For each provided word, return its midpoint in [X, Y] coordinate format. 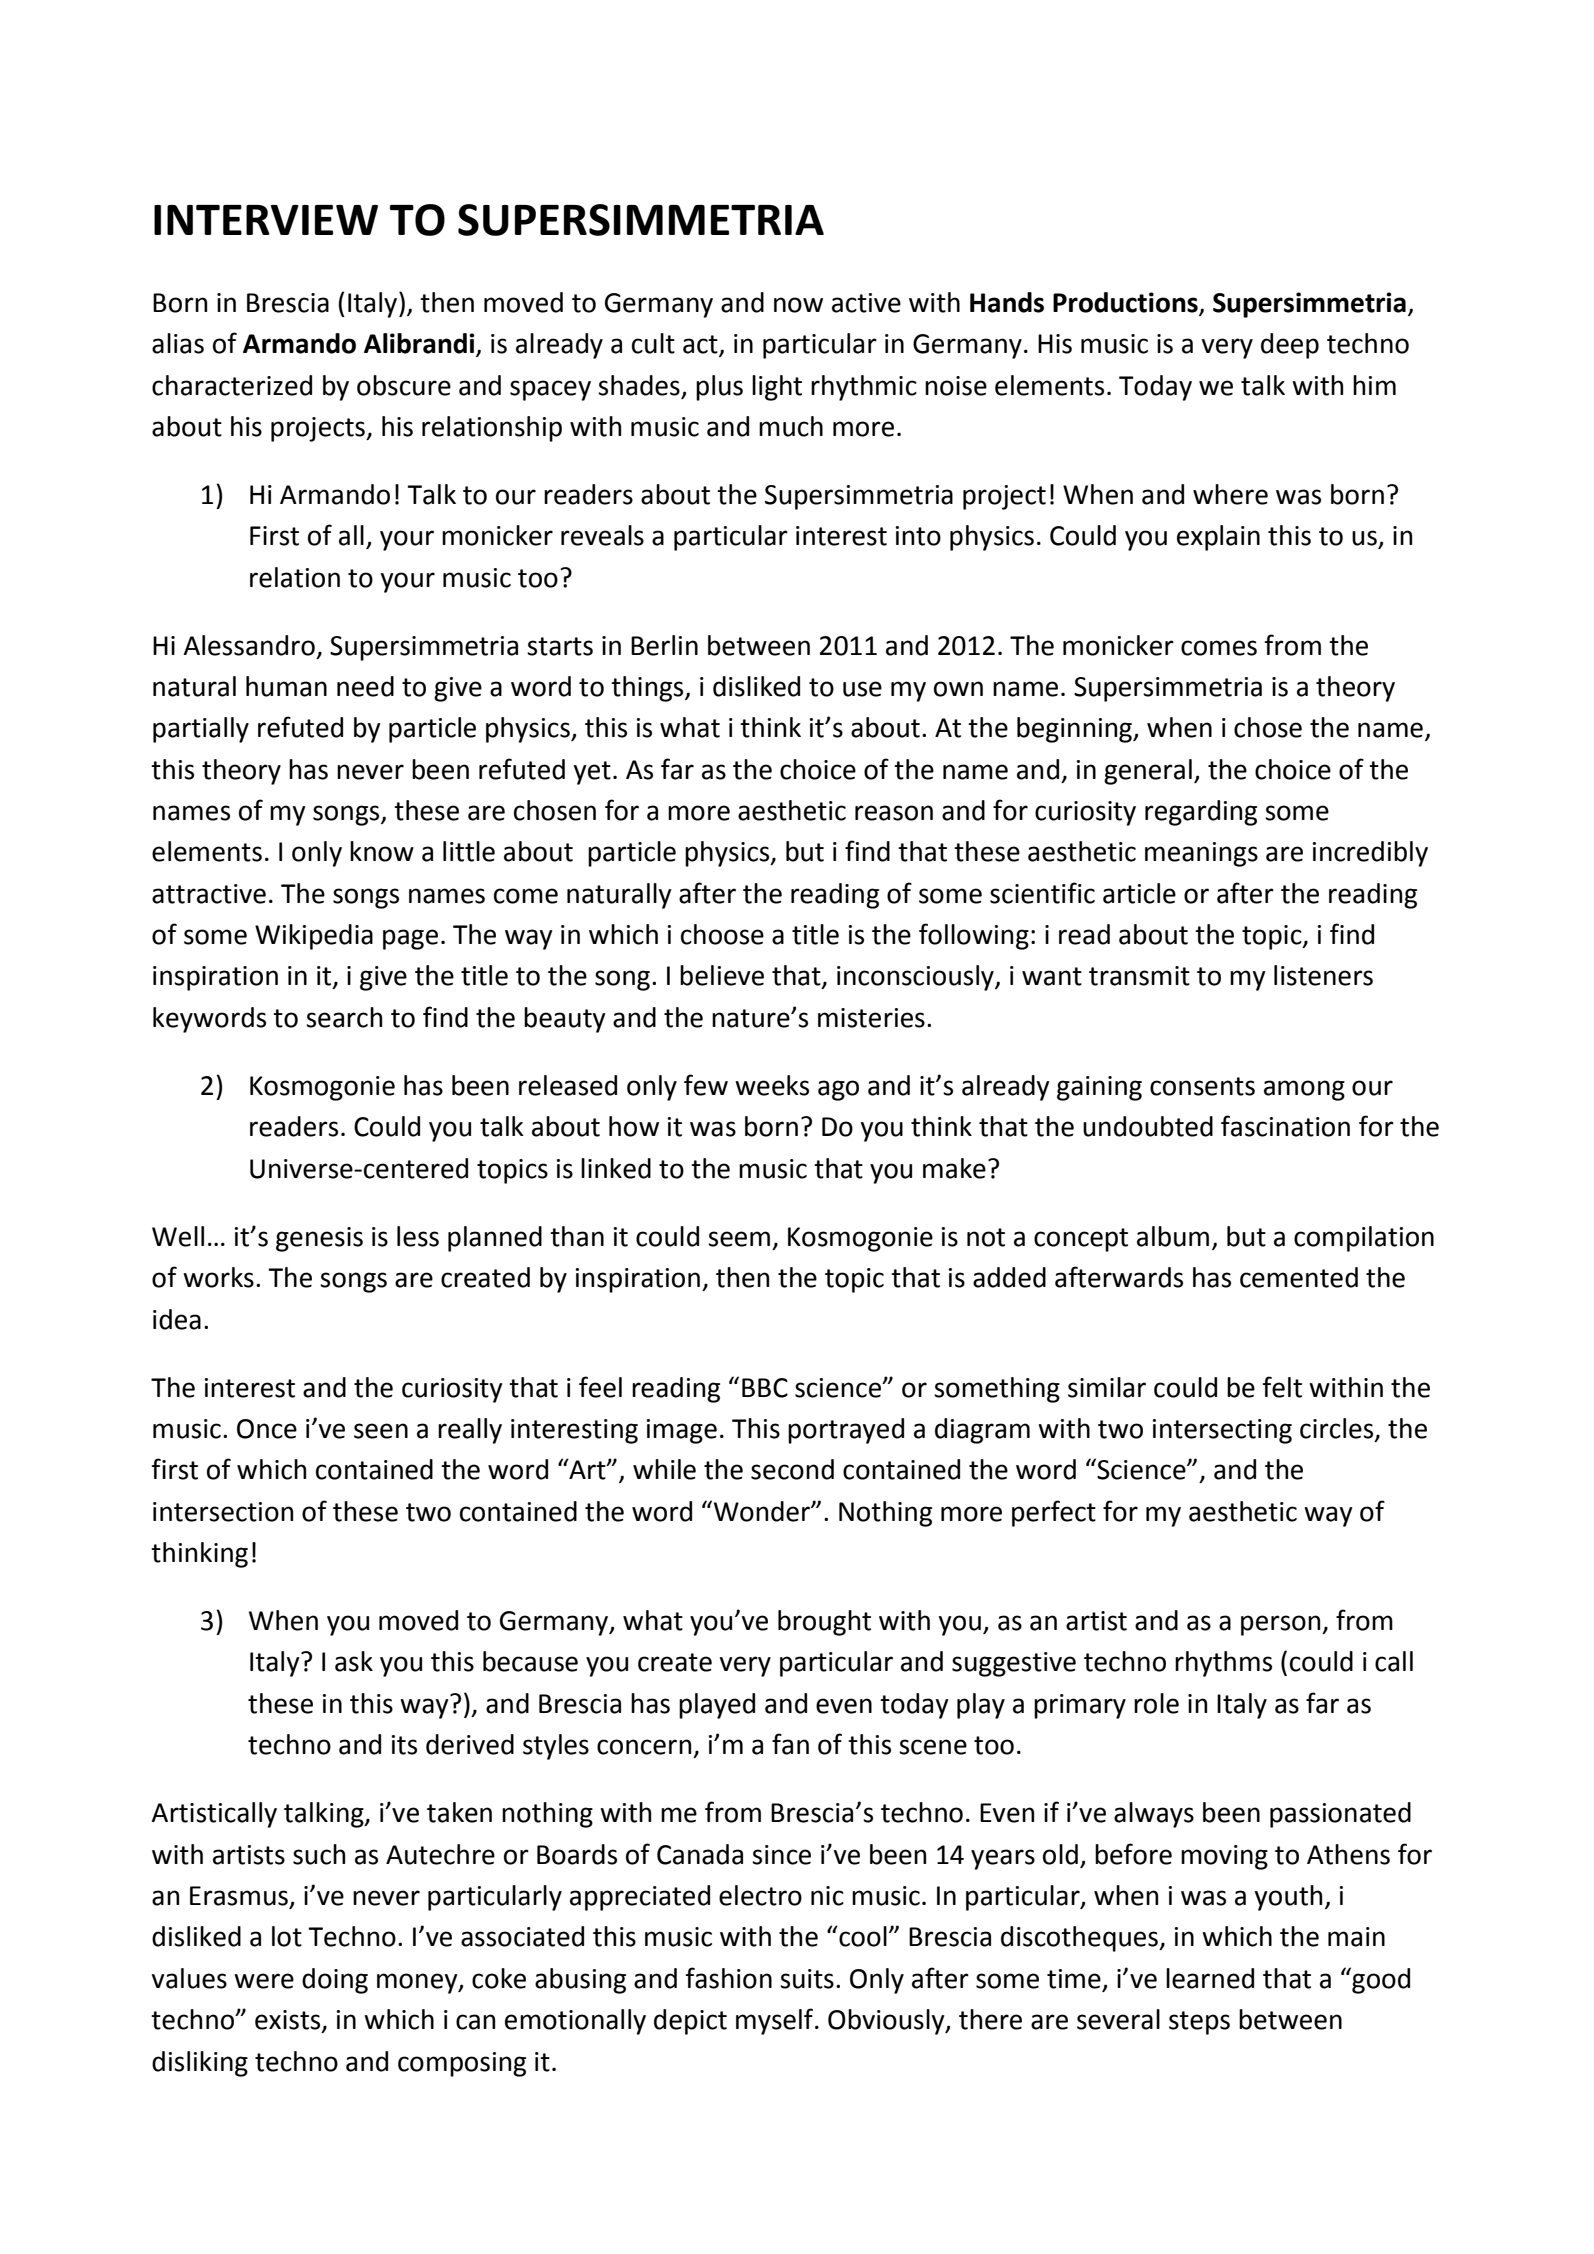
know [382, 851]
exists [289, 2021]
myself [776, 2021]
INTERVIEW [266, 220]
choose [722, 934]
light [777, 388]
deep [1290, 346]
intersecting [1222, 1431]
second [792, 1469]
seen [381, 1431]
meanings [1201, 854]
